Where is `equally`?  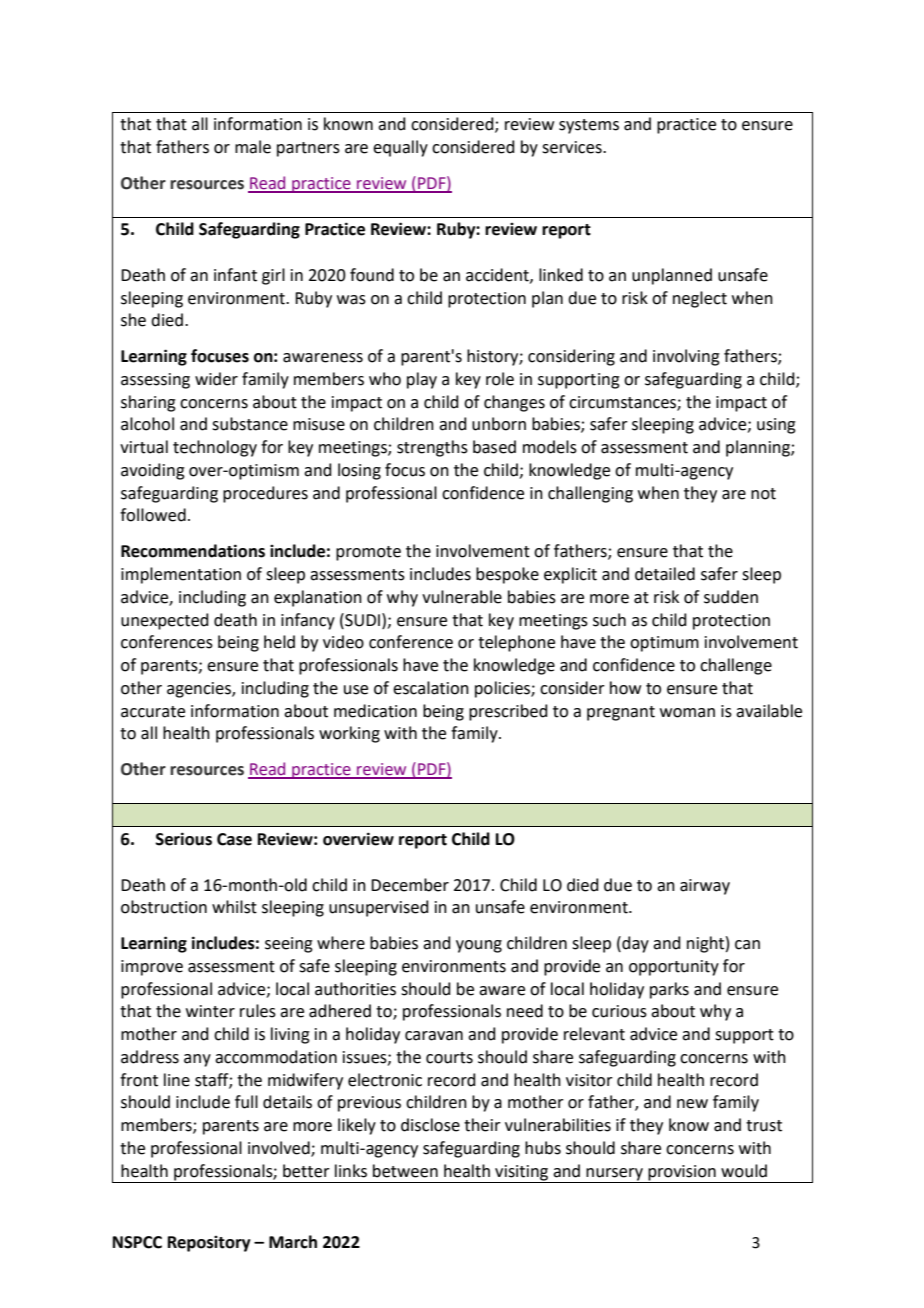 equally is located at coordinates (400, 148).
